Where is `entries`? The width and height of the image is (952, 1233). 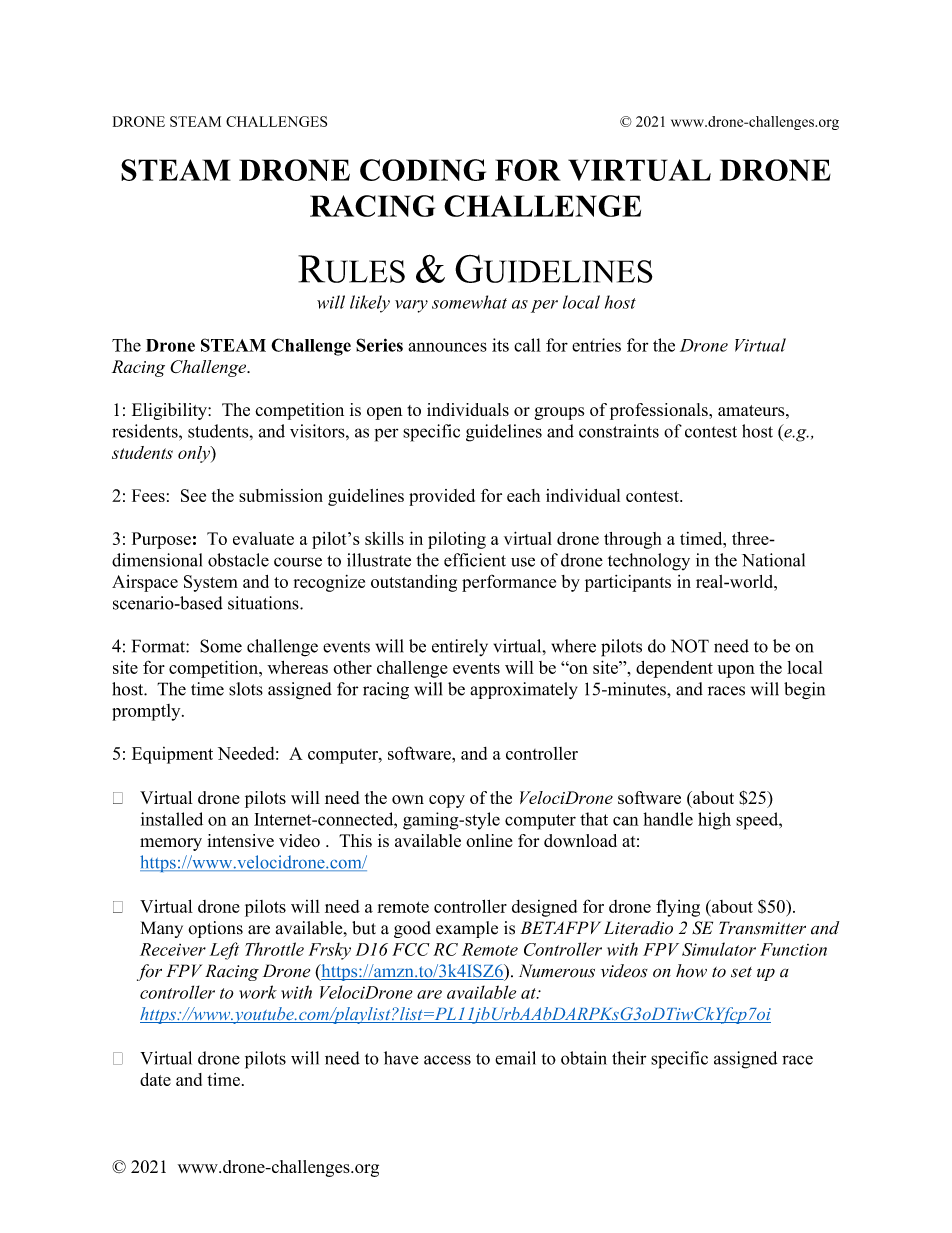 entries is located at coordinates (596, 345).
